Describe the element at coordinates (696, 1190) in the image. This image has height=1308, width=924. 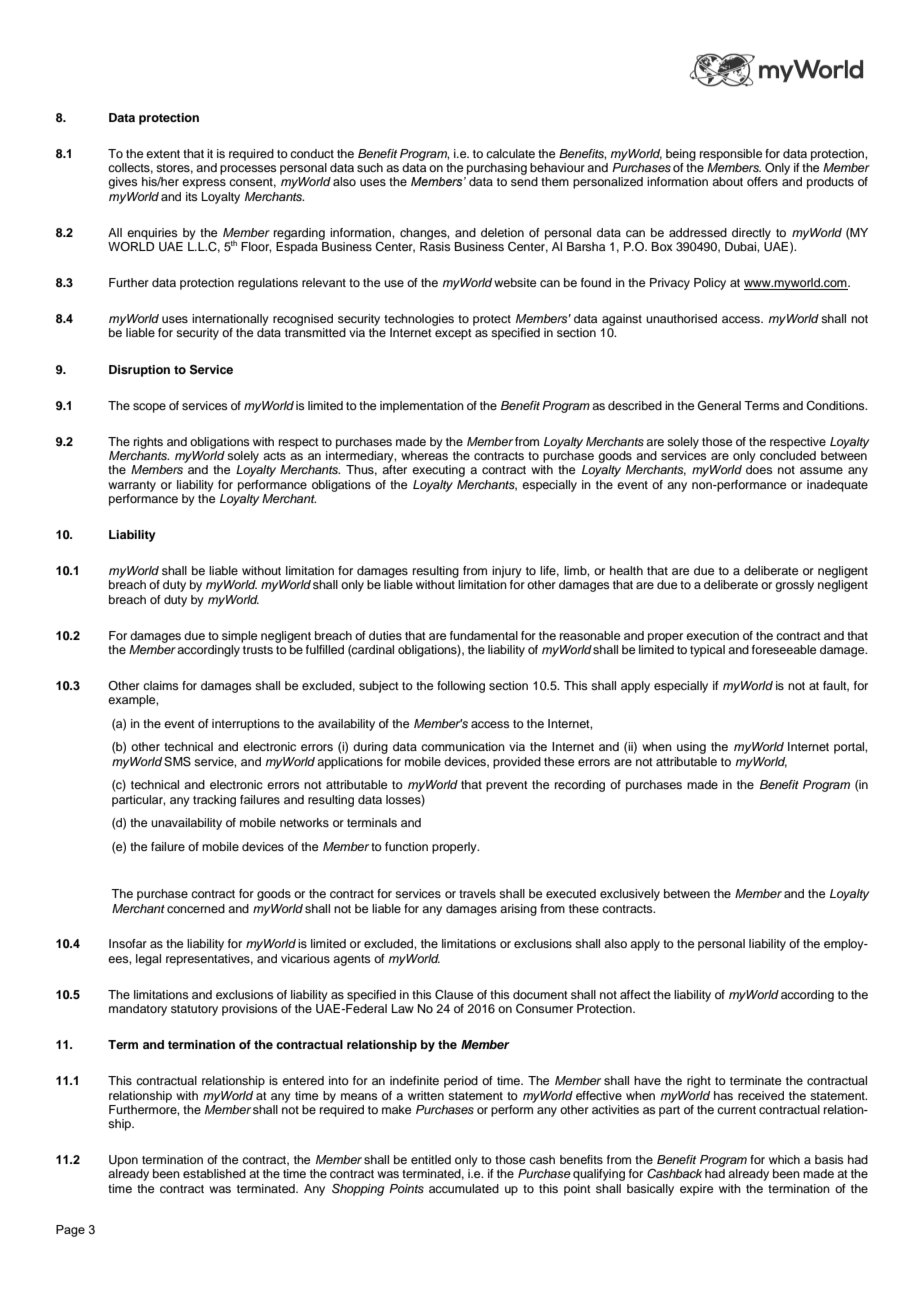
I see `expire` at that location.
